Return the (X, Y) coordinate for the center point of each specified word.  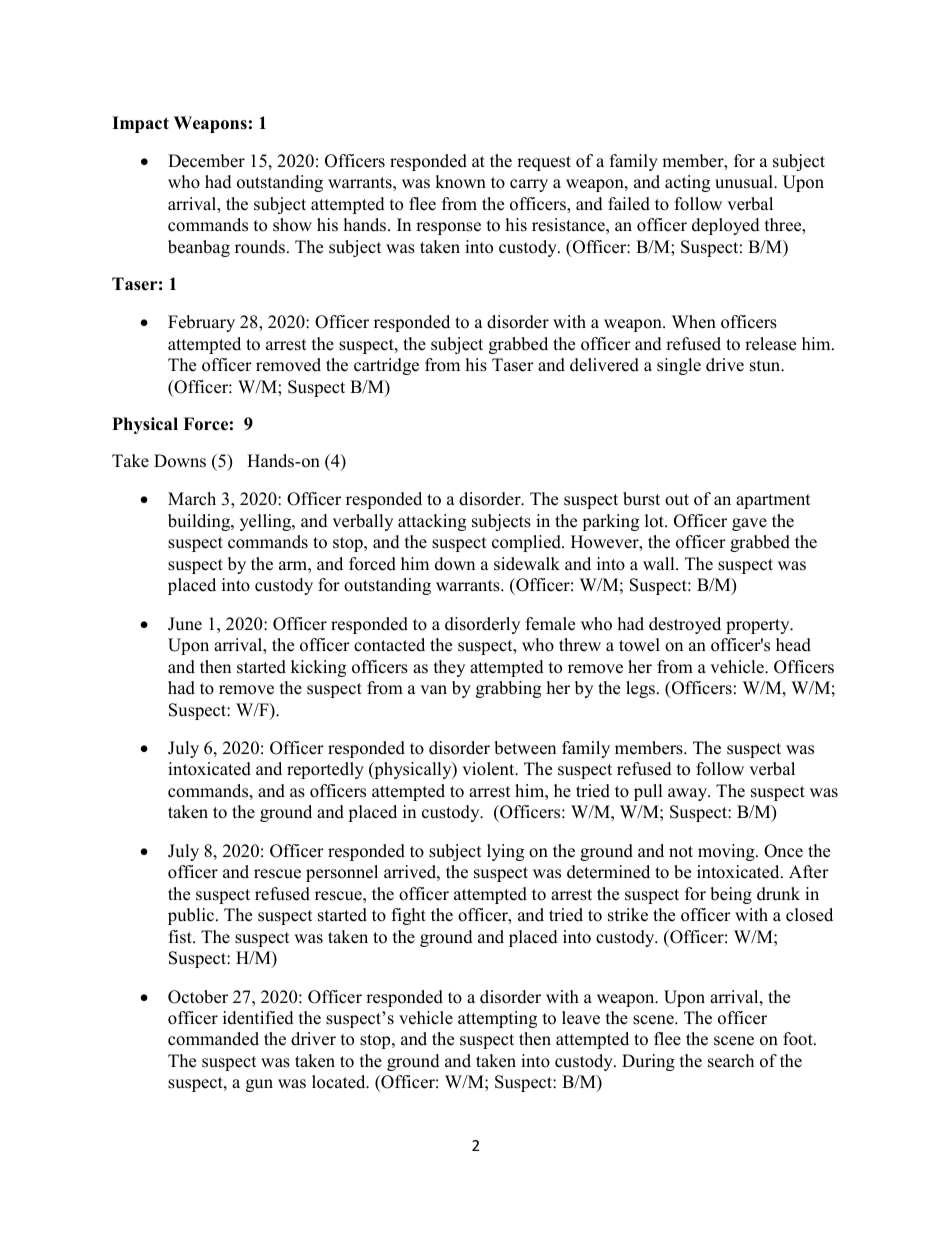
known (460, 182)
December (206, 161)
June (185, 624)
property (759, 626)
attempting (497, 1019)
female (550, 624)
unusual (745, 182)
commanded (213, 1039)
